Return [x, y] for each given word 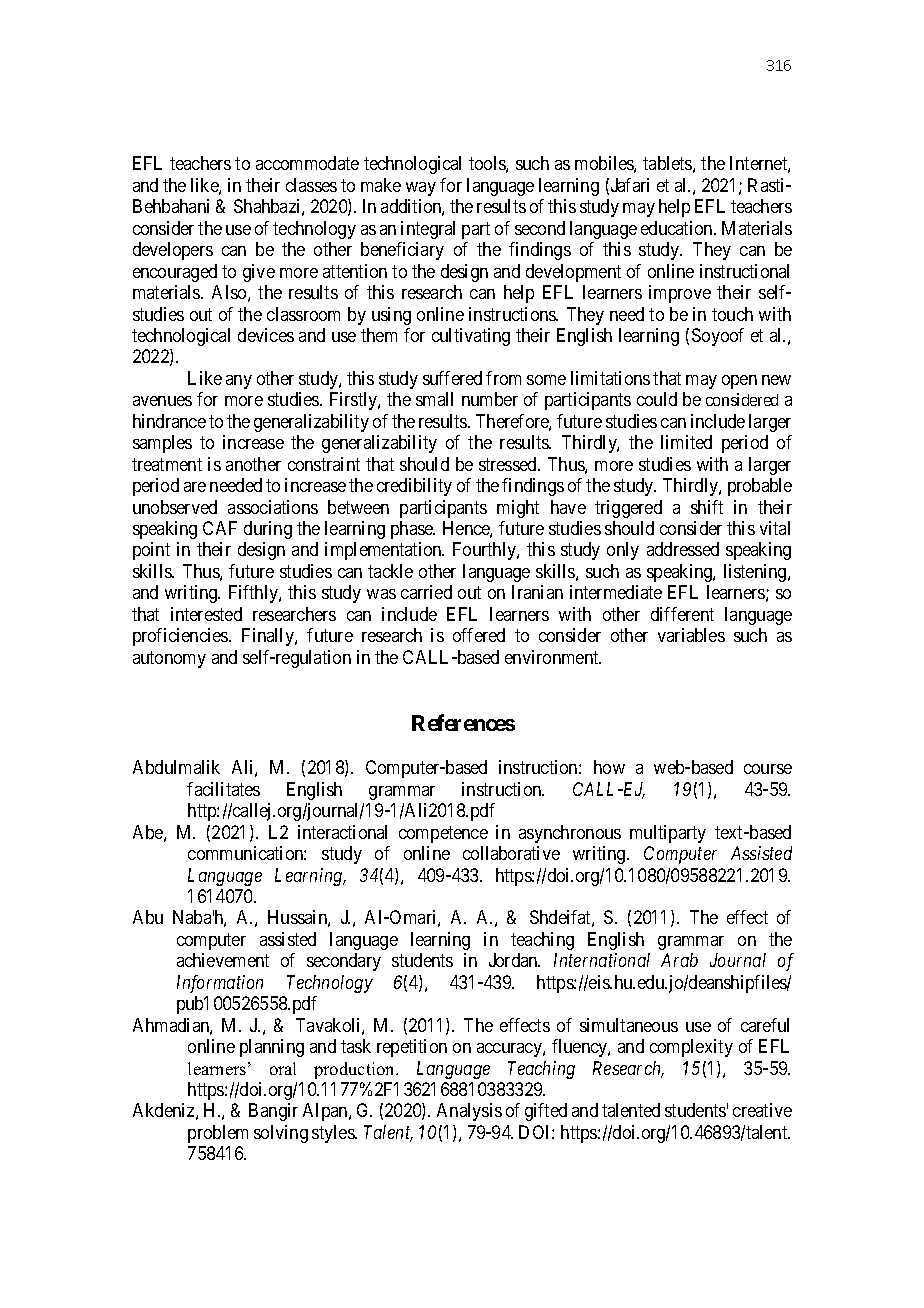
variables [691, 635]
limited [686, 442]
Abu [148, 917]
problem [218, 1134]
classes [311, 185]
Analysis [469, 1112]
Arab [679, 960]
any [239, 382]
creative [762, 1110]
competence [443, 834]
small [434, 399]
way [421, 189]
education [678, 228]
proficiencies [181, 637]
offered [479, 635]
